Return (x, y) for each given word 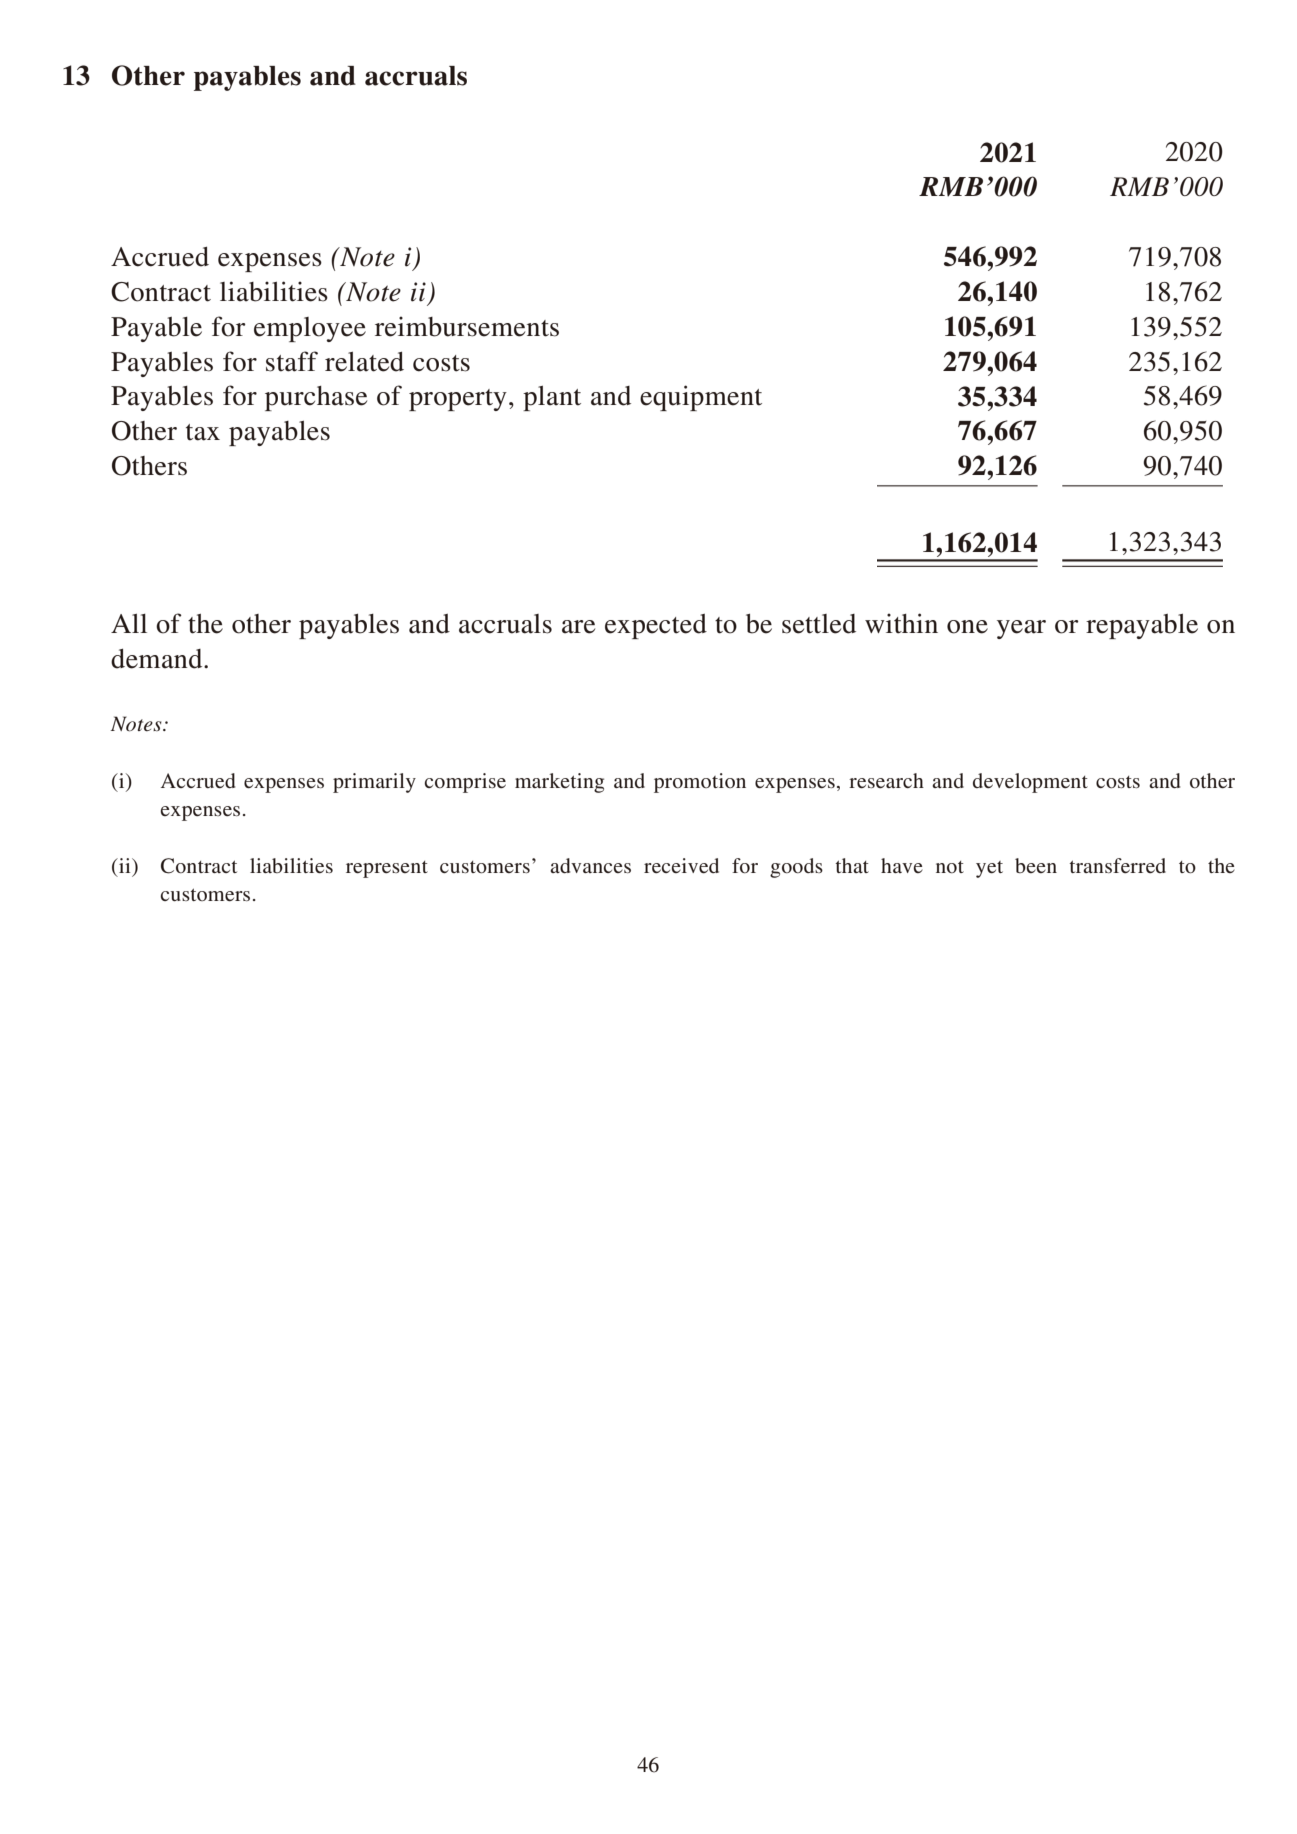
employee (310, 329)
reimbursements (467, 326)
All (129, 623)
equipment (701, 398)
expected (656, 626)
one (967, 627)
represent (387, 869)
